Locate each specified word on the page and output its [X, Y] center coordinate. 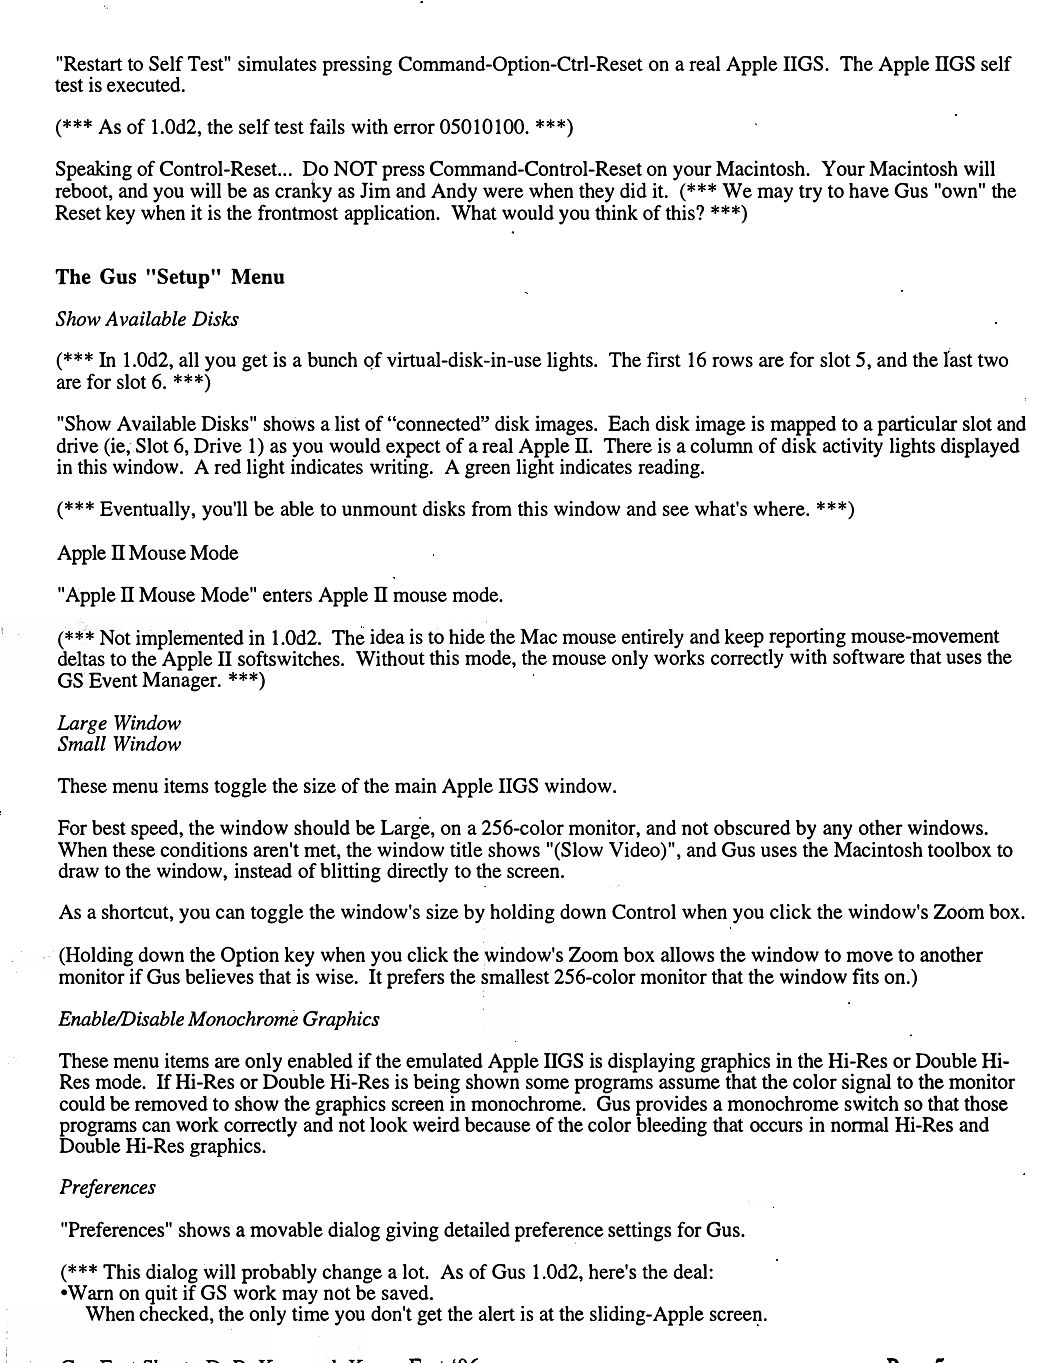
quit [162, 1296]
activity [853, 446]
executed [145, 84]
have [869, 190]
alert [496, 1313]
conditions [203, 849]
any [838, 833]
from [492, 508]
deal [691, 1271]
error [414, 128]
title [466, 849]
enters [287, 595]
